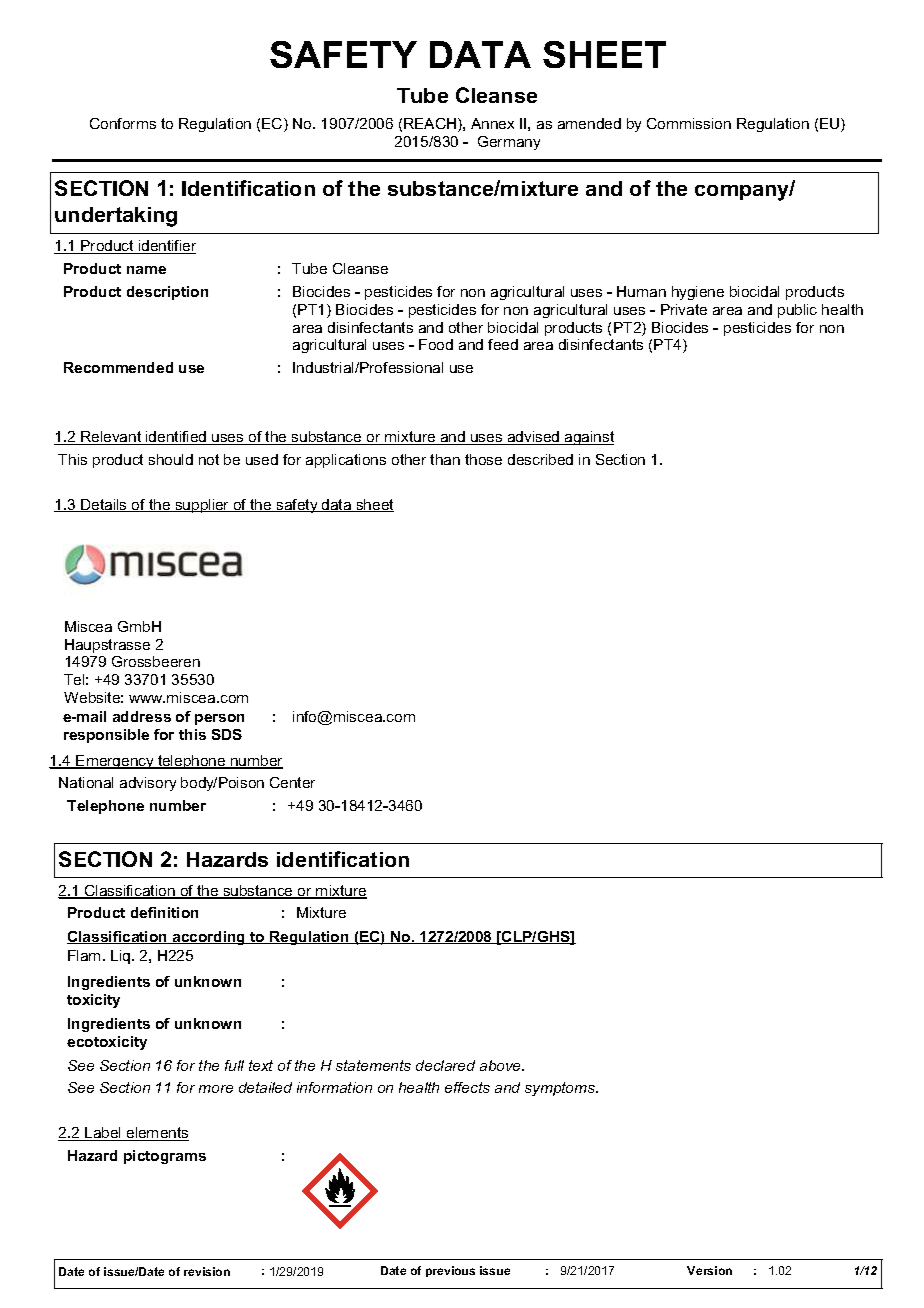  Describe the element at coordinates (445, 459) in the document. I see `than` at that location.
